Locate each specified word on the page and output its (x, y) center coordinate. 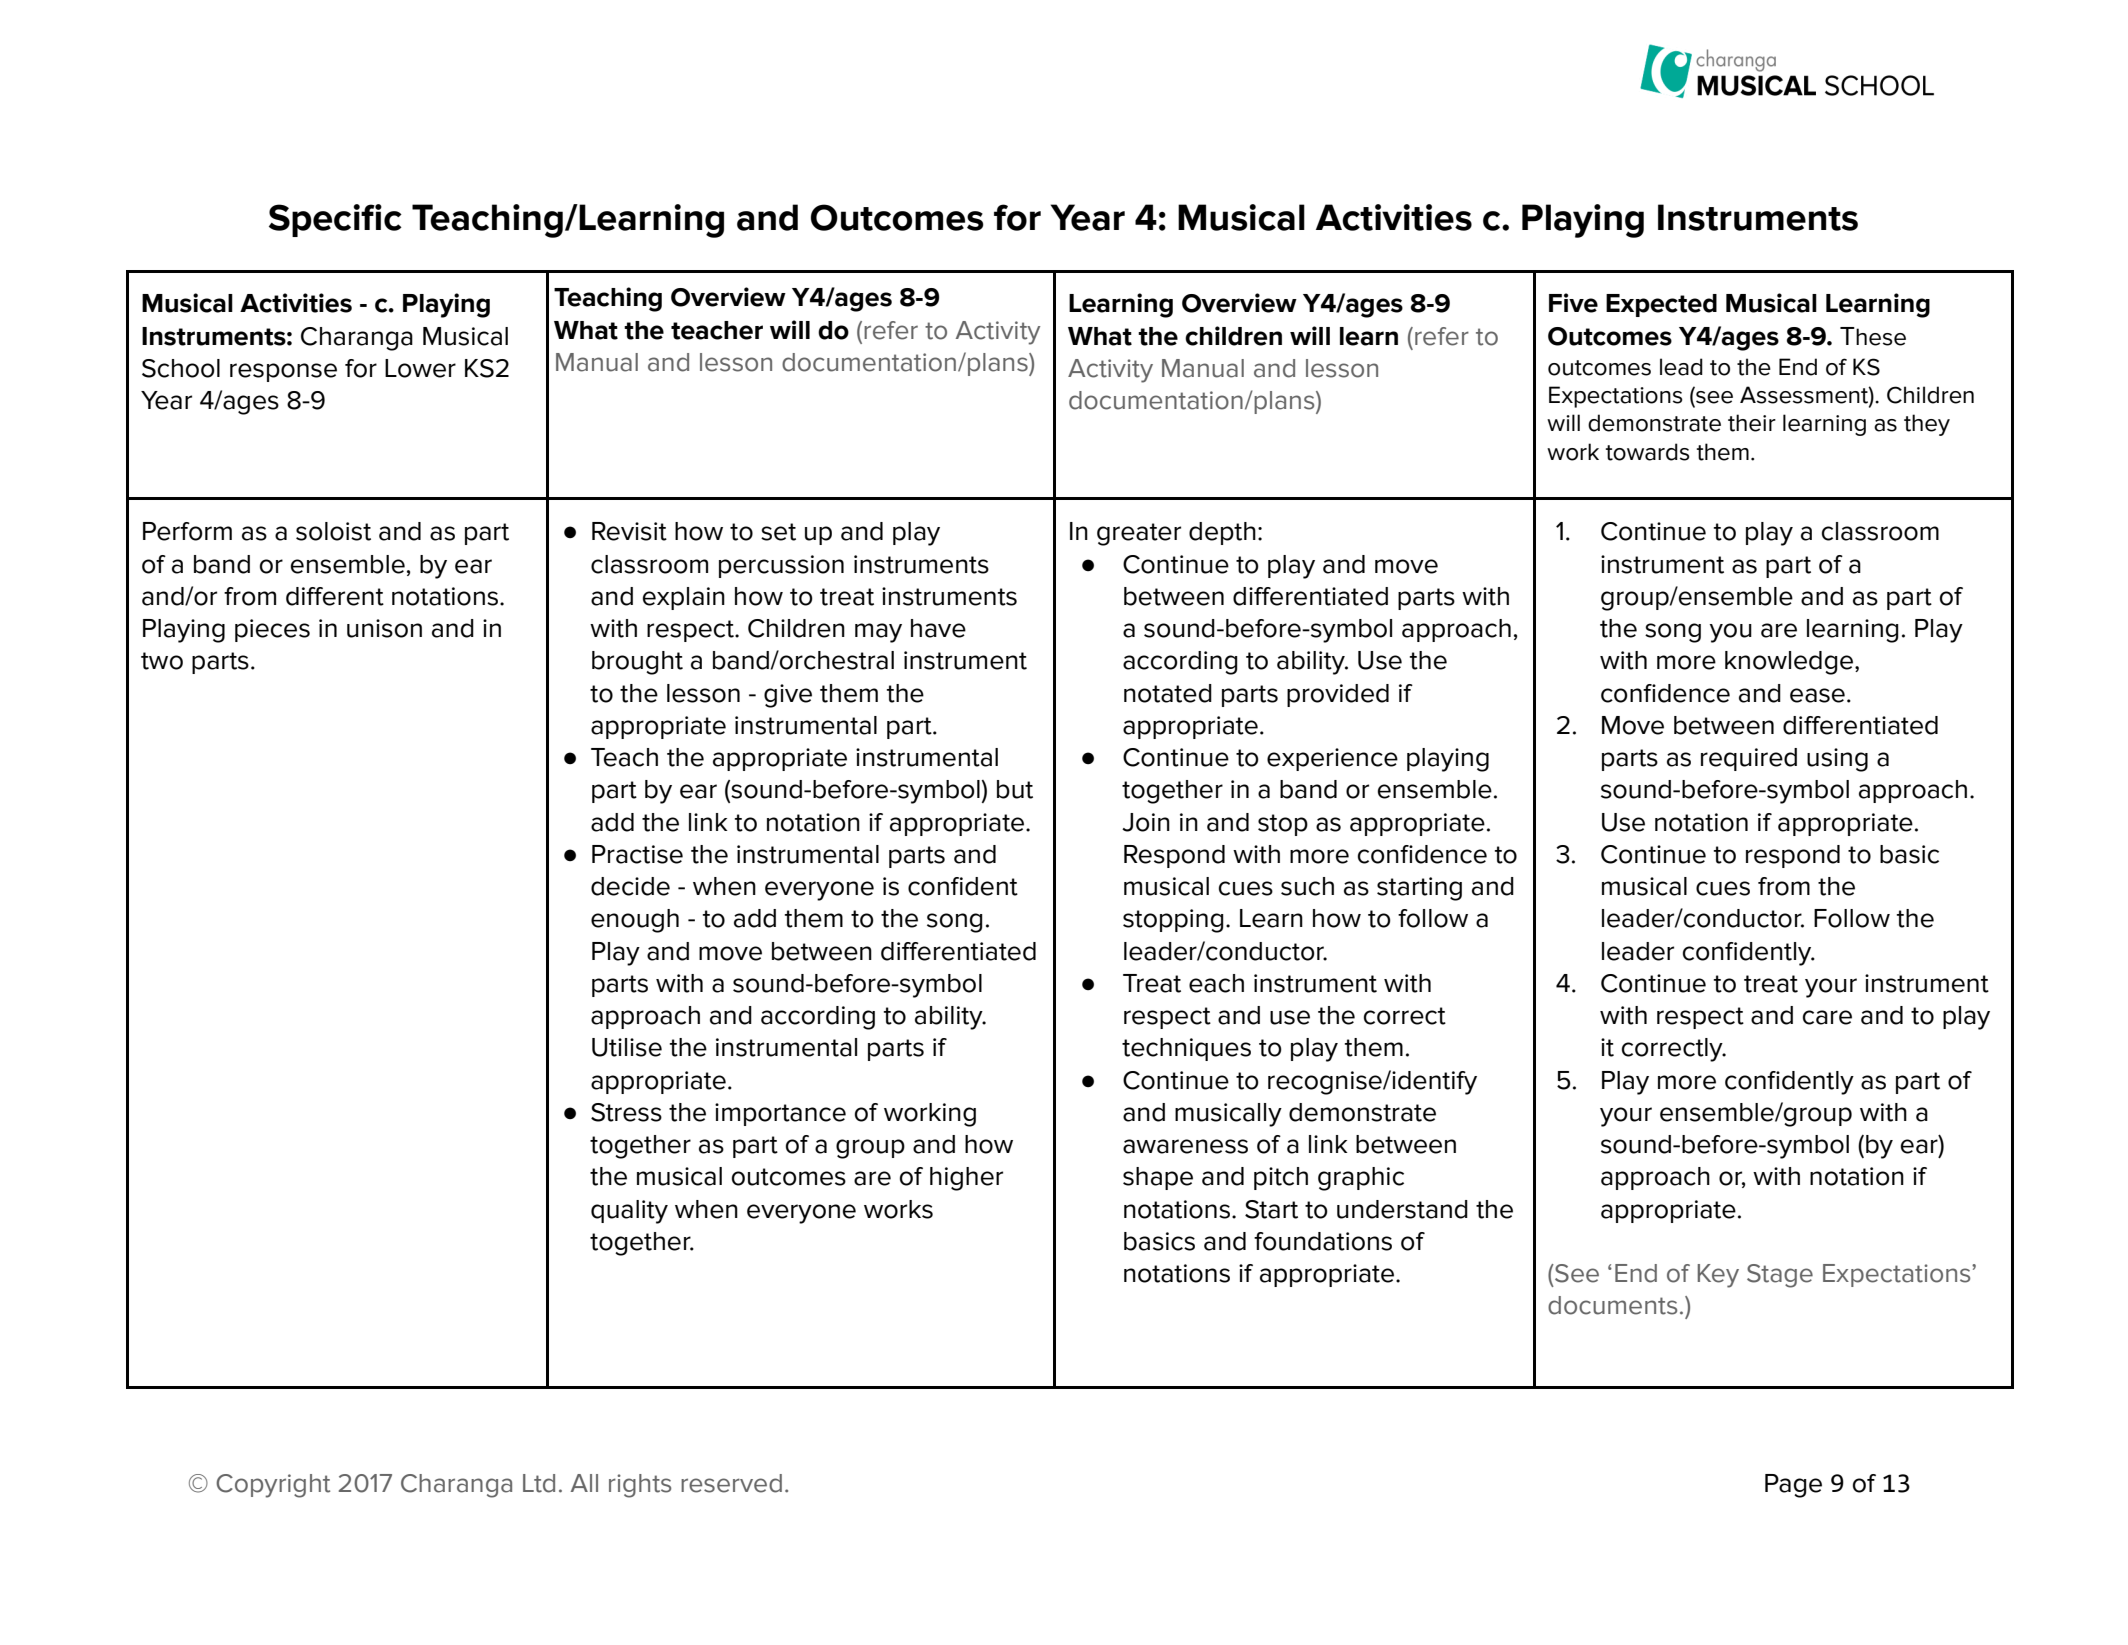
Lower (420, 368)
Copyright (273, 1486)
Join (1146, 822)
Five (1573, 303)
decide (630, 886)
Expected (1661, 305)
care (1827, 1017)
